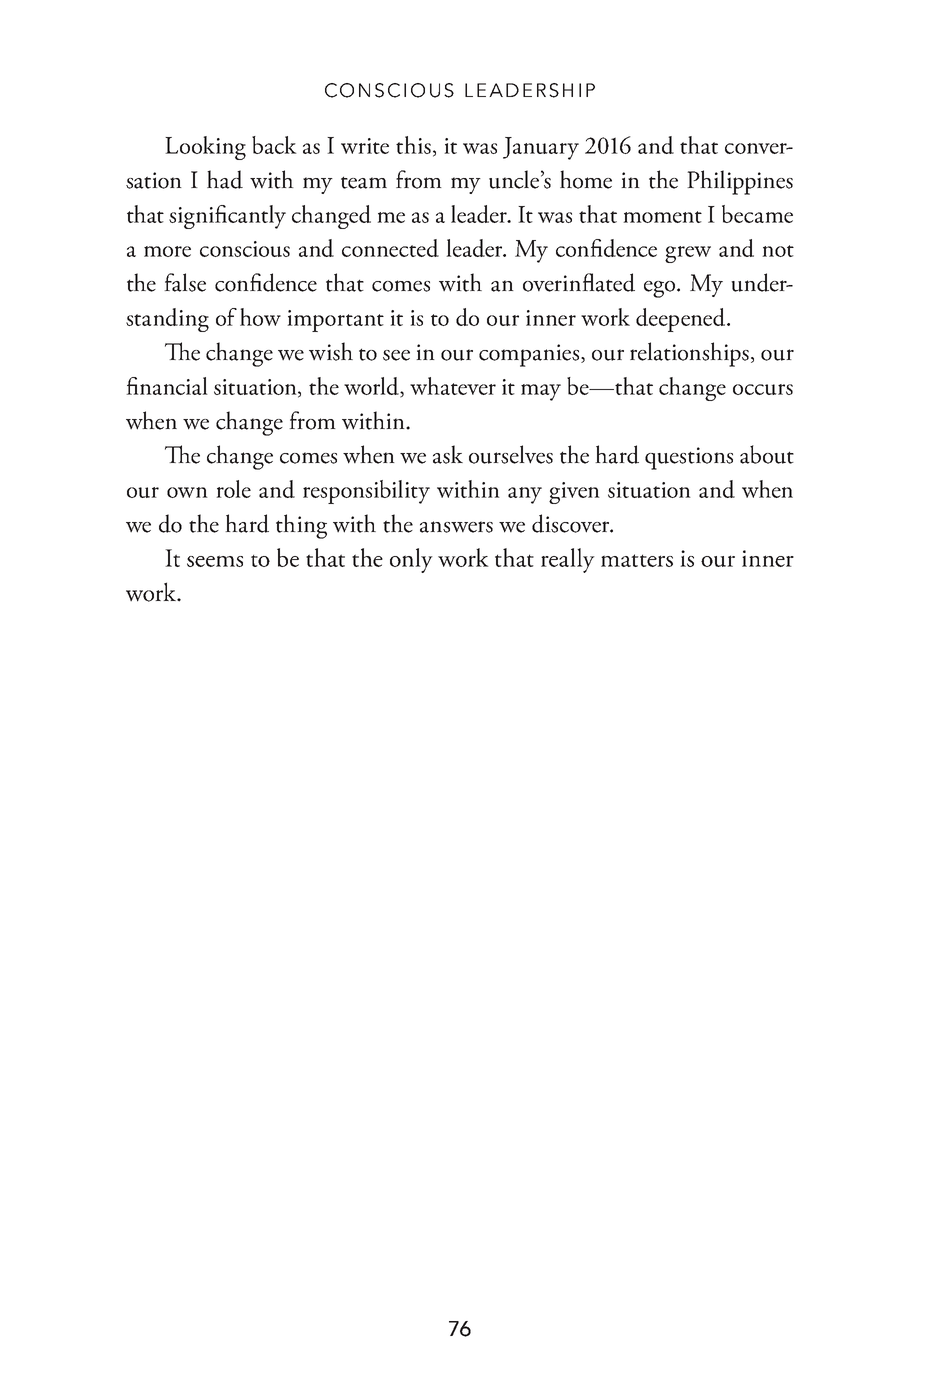 This image has height=1394, width=929. What do you see at coordinates (740, 182) in the image?
I see `Philippines` at bounding box center [740, 182].
